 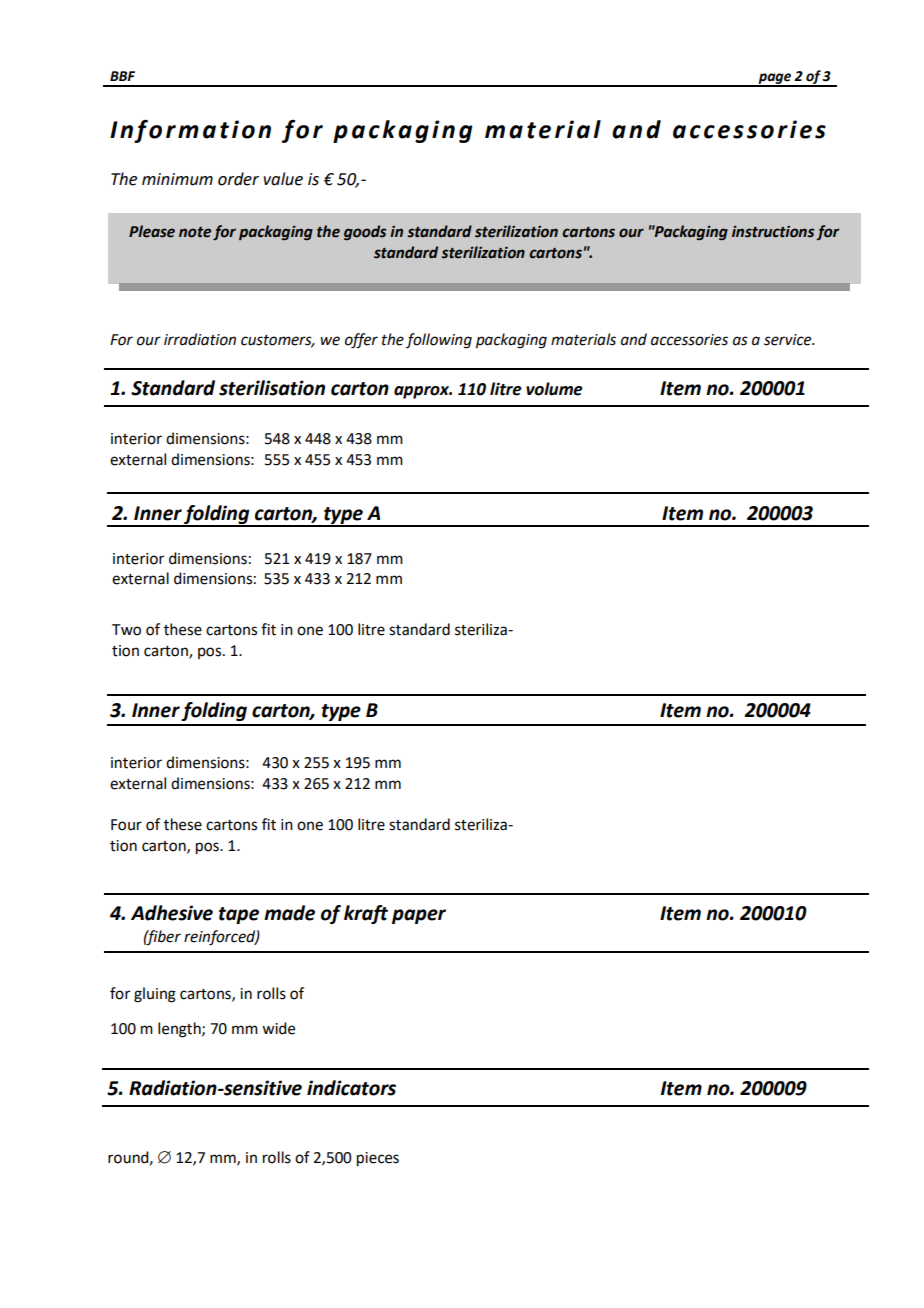 What do you see at coordinates (366, 914) in the page?
I see `kraft` at bounding box center [366, 914].
